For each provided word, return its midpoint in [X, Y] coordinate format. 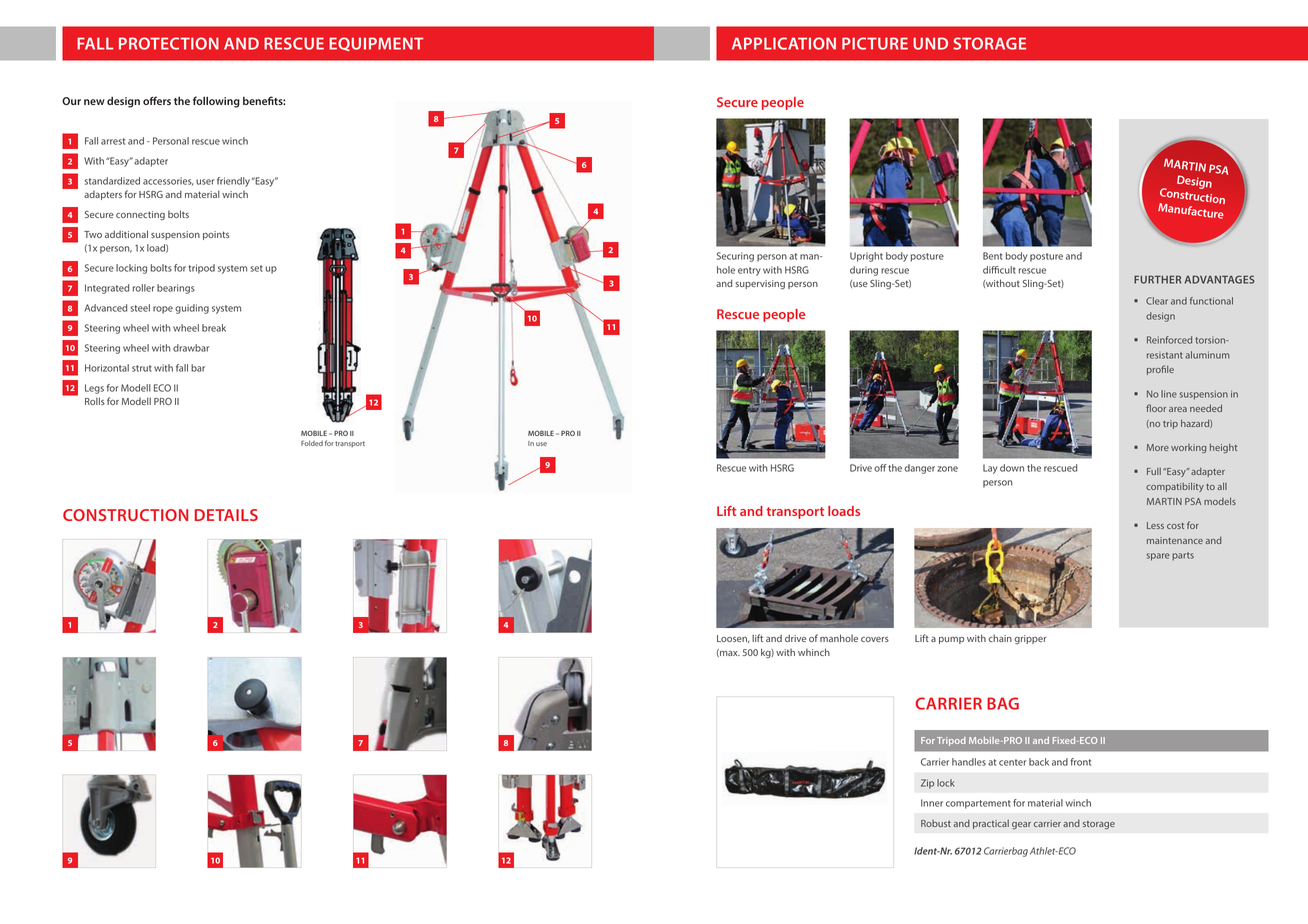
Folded [312, 443]
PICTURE [875, 43]
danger [920, 469]
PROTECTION [169, 43]
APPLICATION [784, 43]
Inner [932, 803]
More [1158, 447]
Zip [927, 784]
